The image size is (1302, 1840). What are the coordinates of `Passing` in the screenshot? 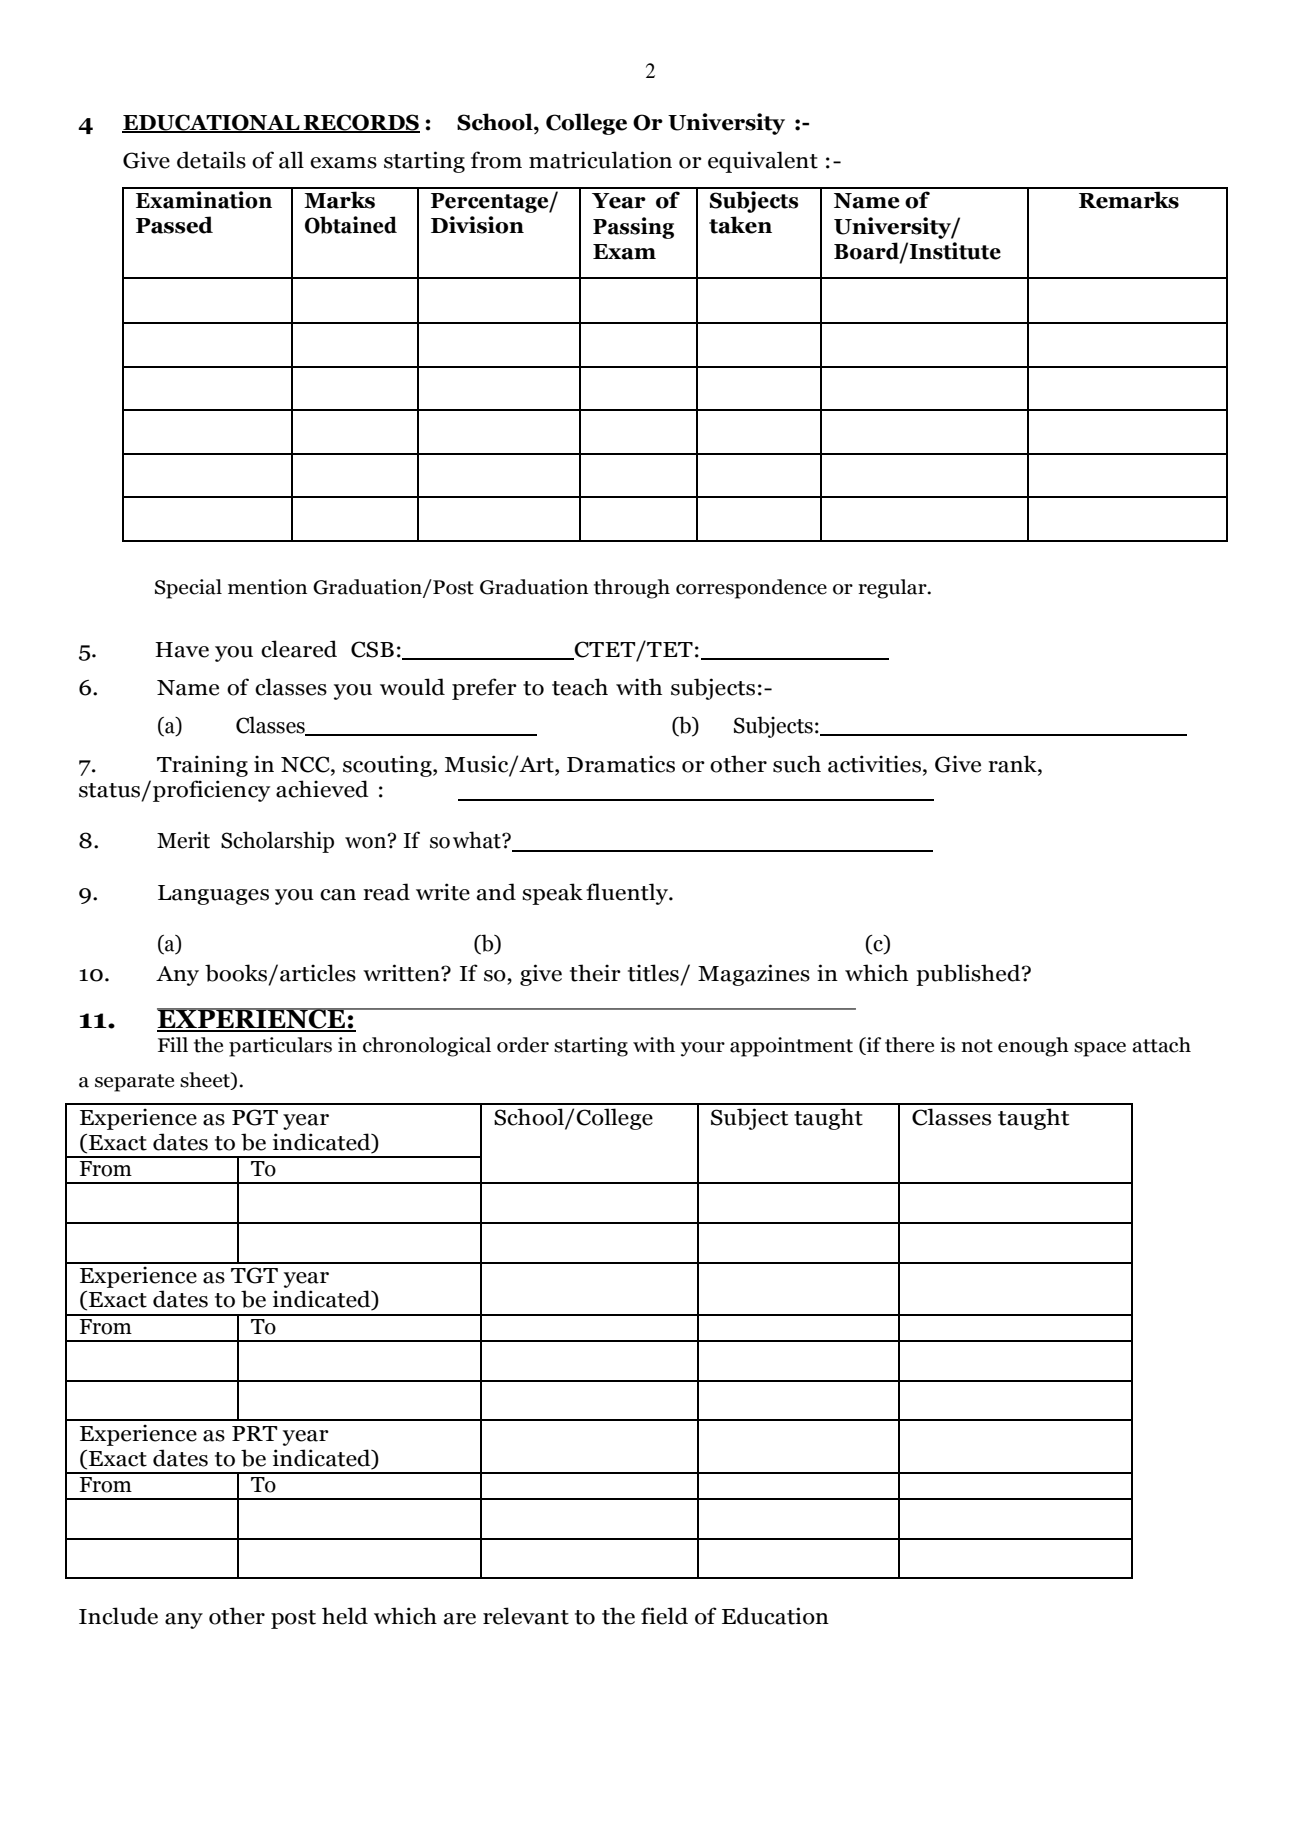 It's located at (633, 228).
